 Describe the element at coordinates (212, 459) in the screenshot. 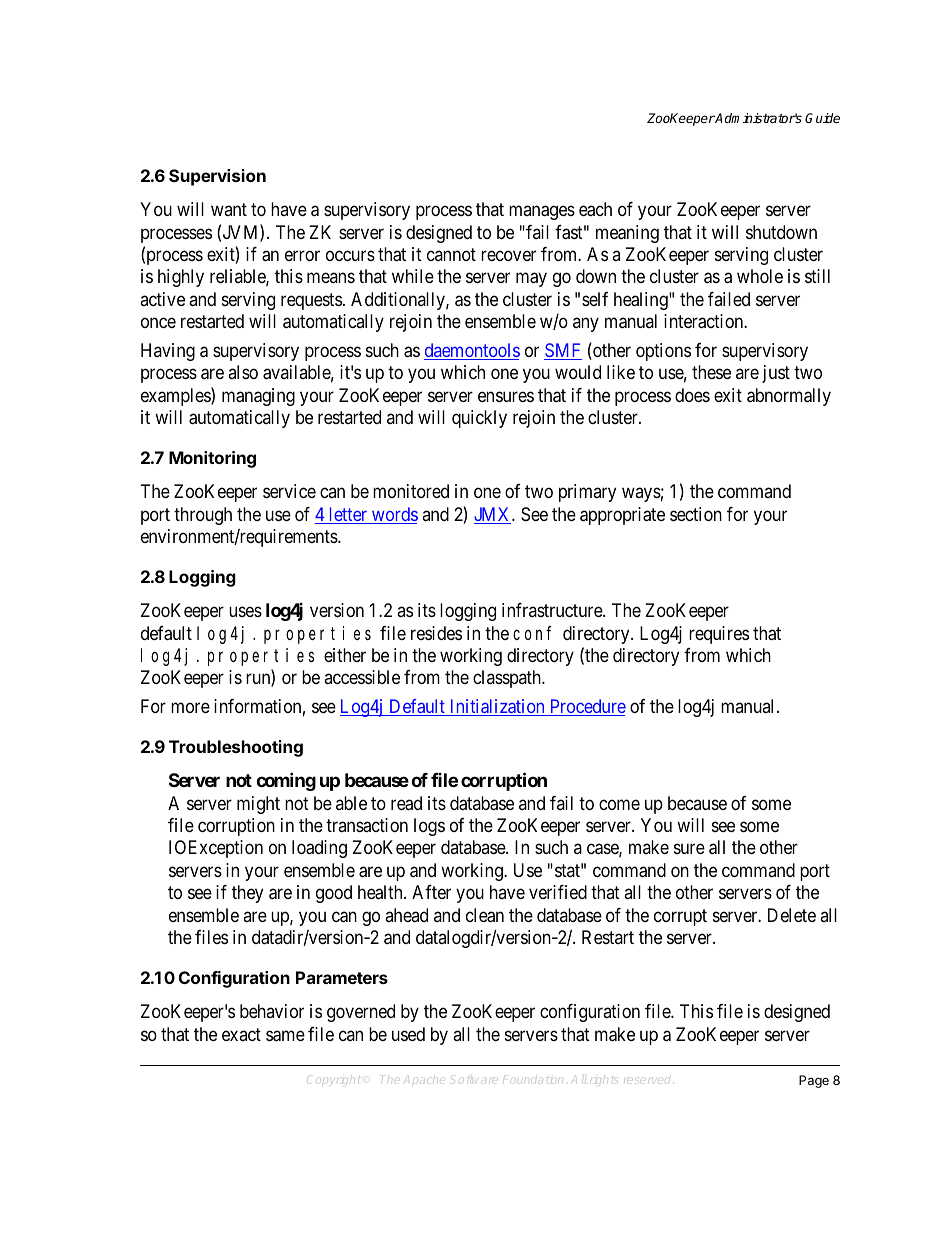

I see `Monitoring` at that location.
